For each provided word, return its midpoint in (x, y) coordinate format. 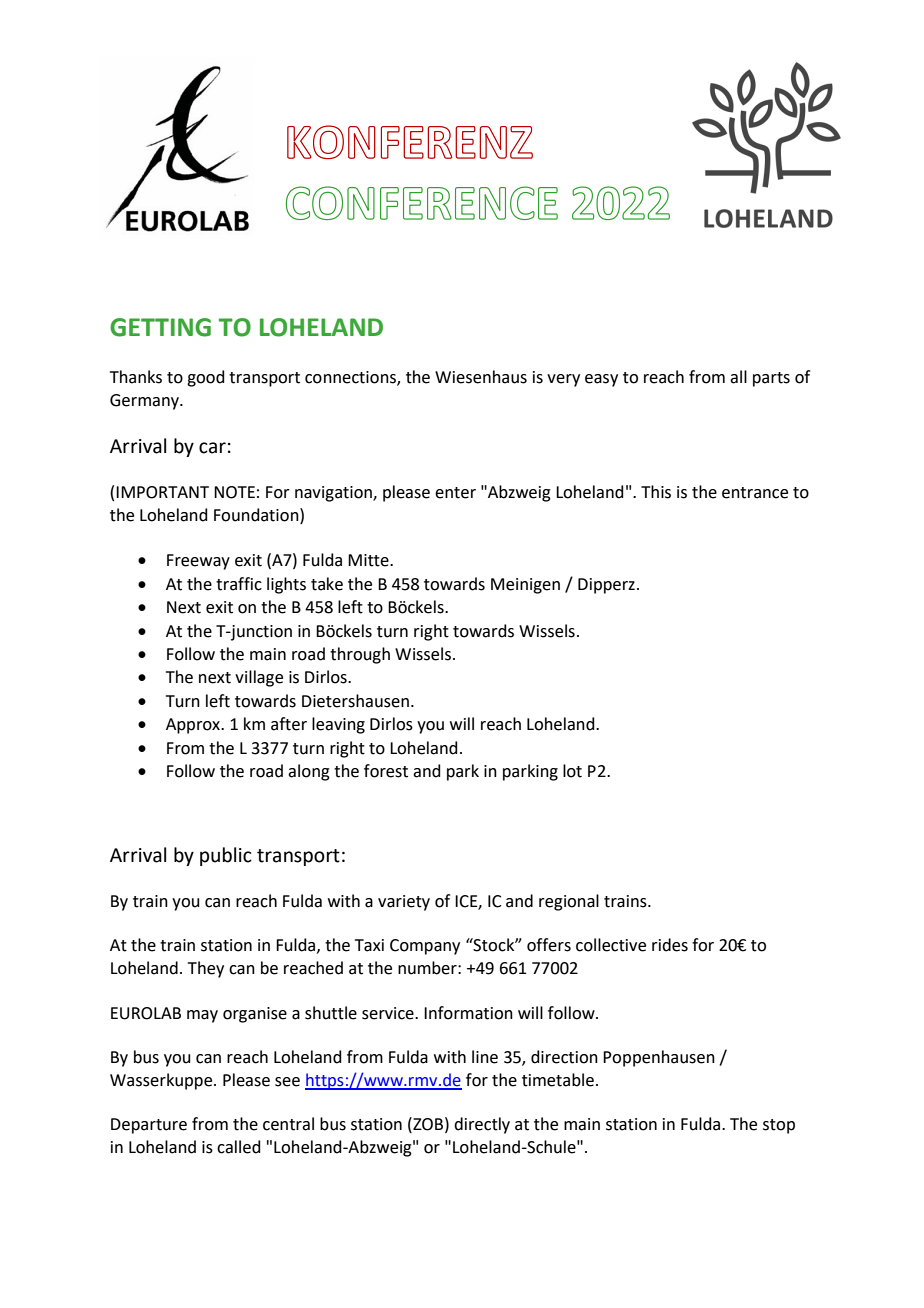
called (239, 1147)
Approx (194, 726)
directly (482, 1125)
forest (386, 771)
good (206, 378)
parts (771, 379)
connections (351, 378)
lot (572, 771)
